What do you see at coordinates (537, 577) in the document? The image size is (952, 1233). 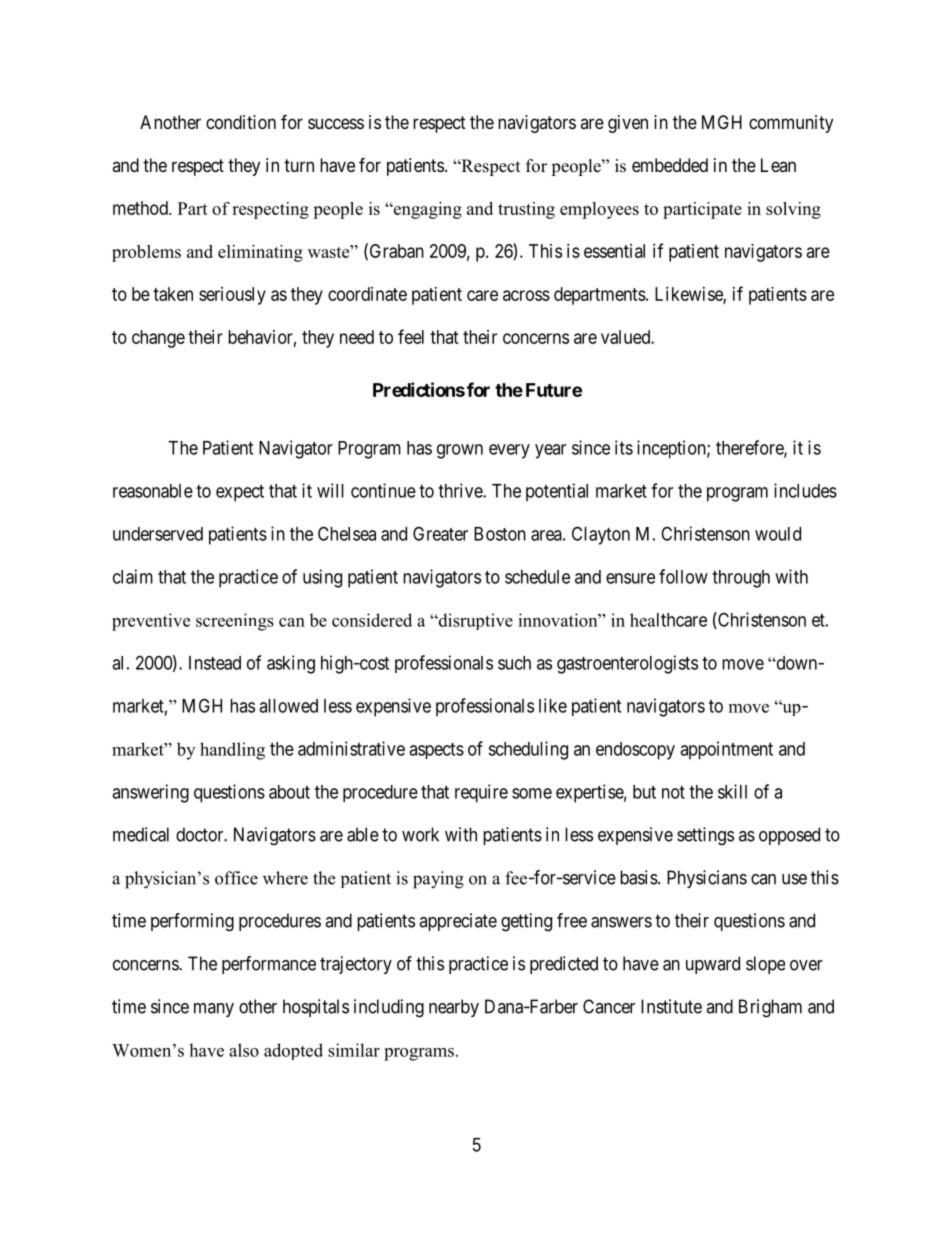 I see `schedule` at bounding box center [537, 577].
